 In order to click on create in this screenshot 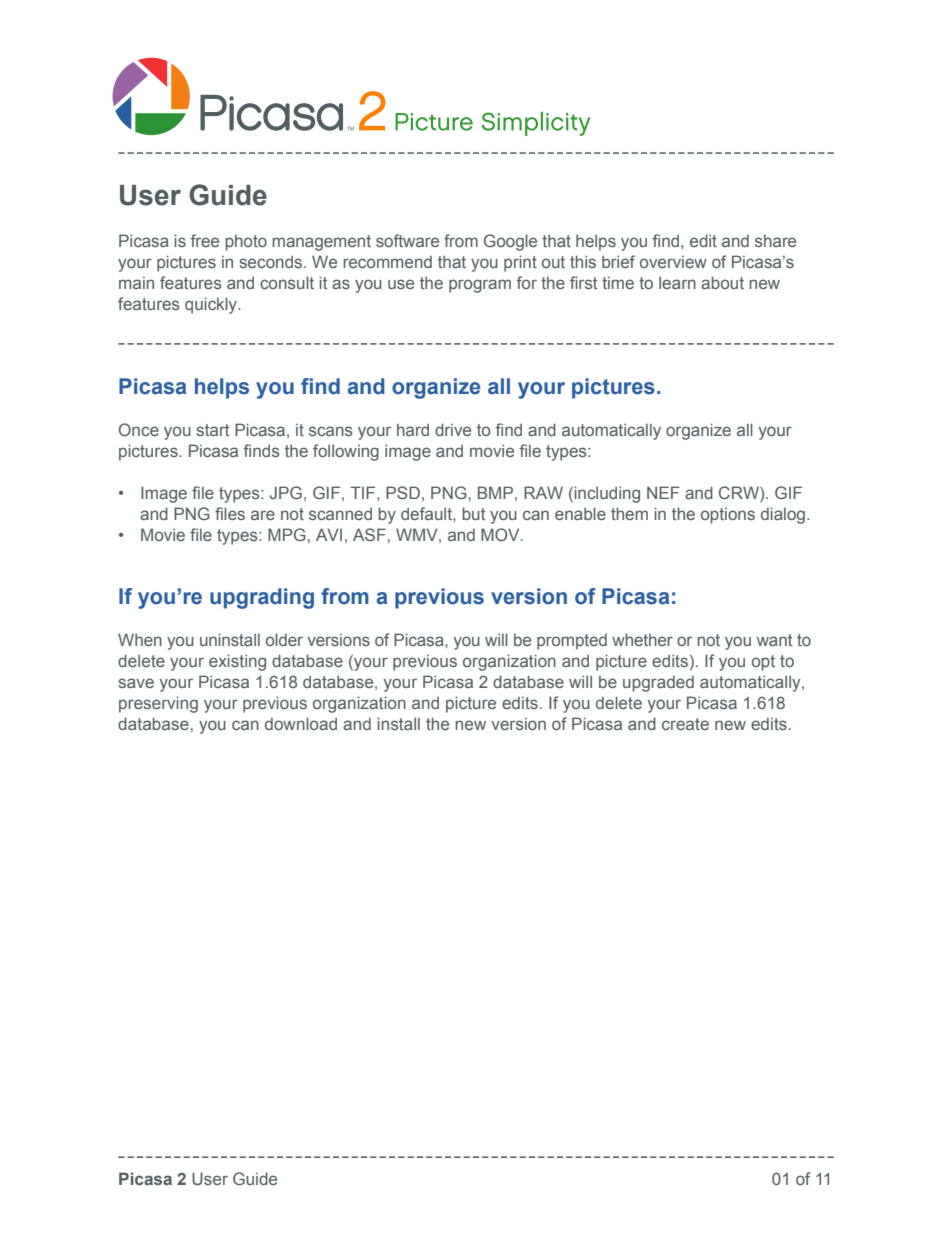, I will do `click(685, 724)`.
